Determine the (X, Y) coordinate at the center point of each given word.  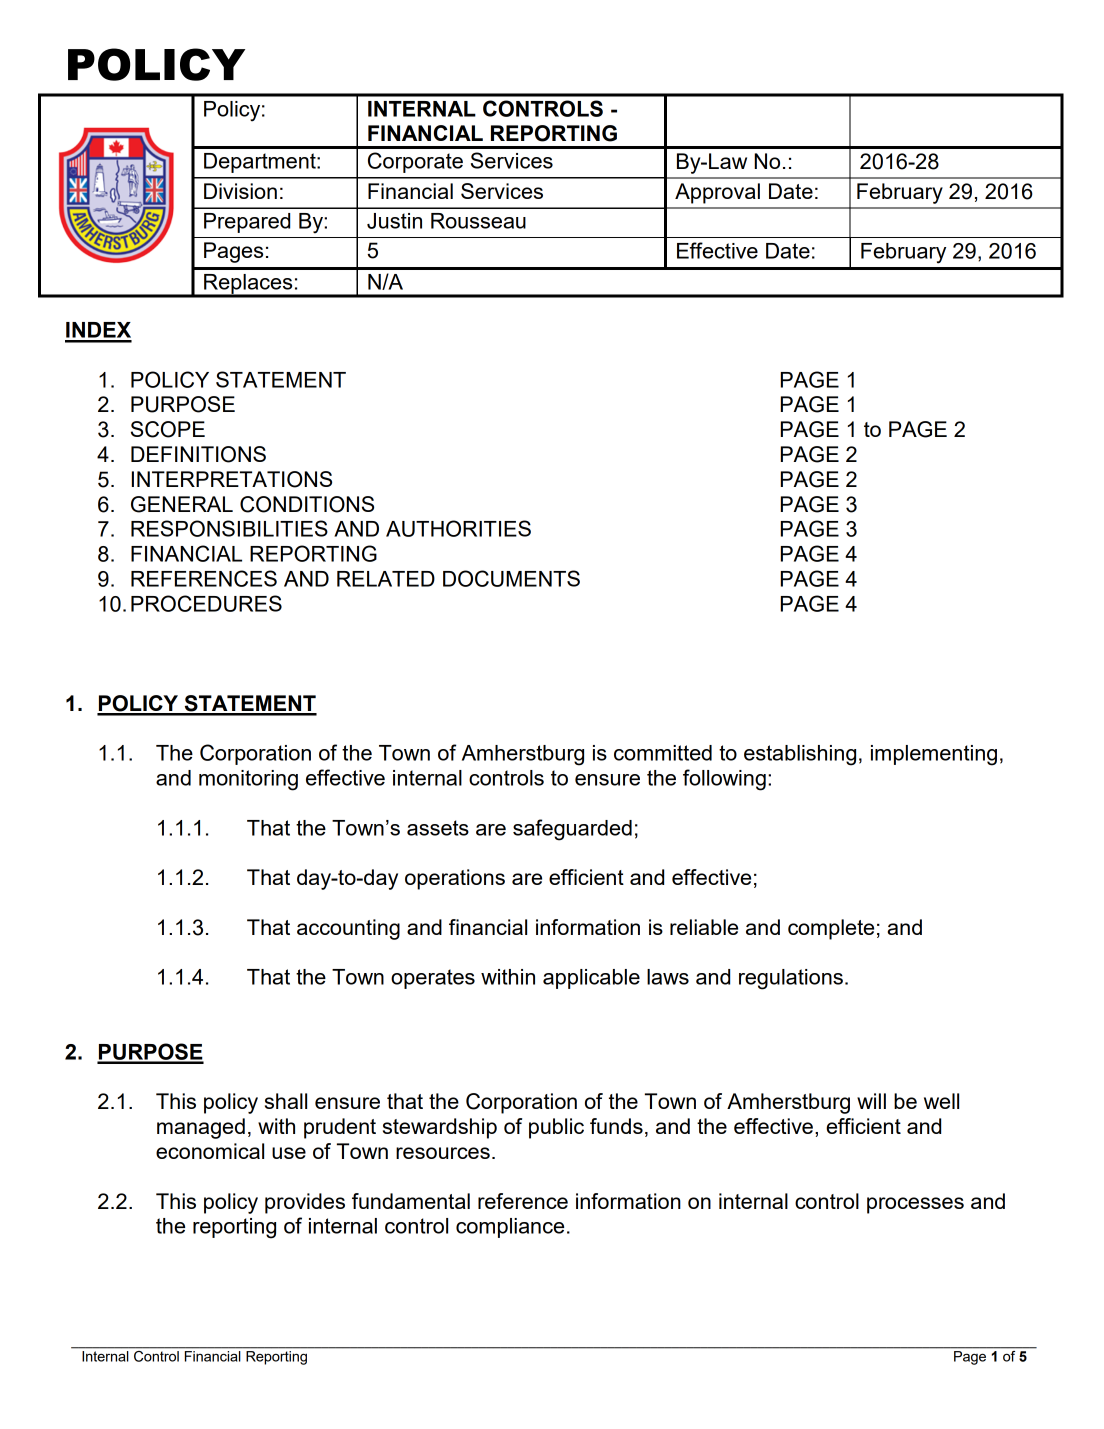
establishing (800, 755)
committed (663, 753)
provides (305, 1203)
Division (240, 191)
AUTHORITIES (458, 528)
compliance (510, 1228)
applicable (591, 979)
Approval (717, 193)
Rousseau (478, 221)
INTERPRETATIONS (232, 479)
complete (831, 929)
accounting (348, 929)
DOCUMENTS (511, 578)
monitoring (248, 780)
